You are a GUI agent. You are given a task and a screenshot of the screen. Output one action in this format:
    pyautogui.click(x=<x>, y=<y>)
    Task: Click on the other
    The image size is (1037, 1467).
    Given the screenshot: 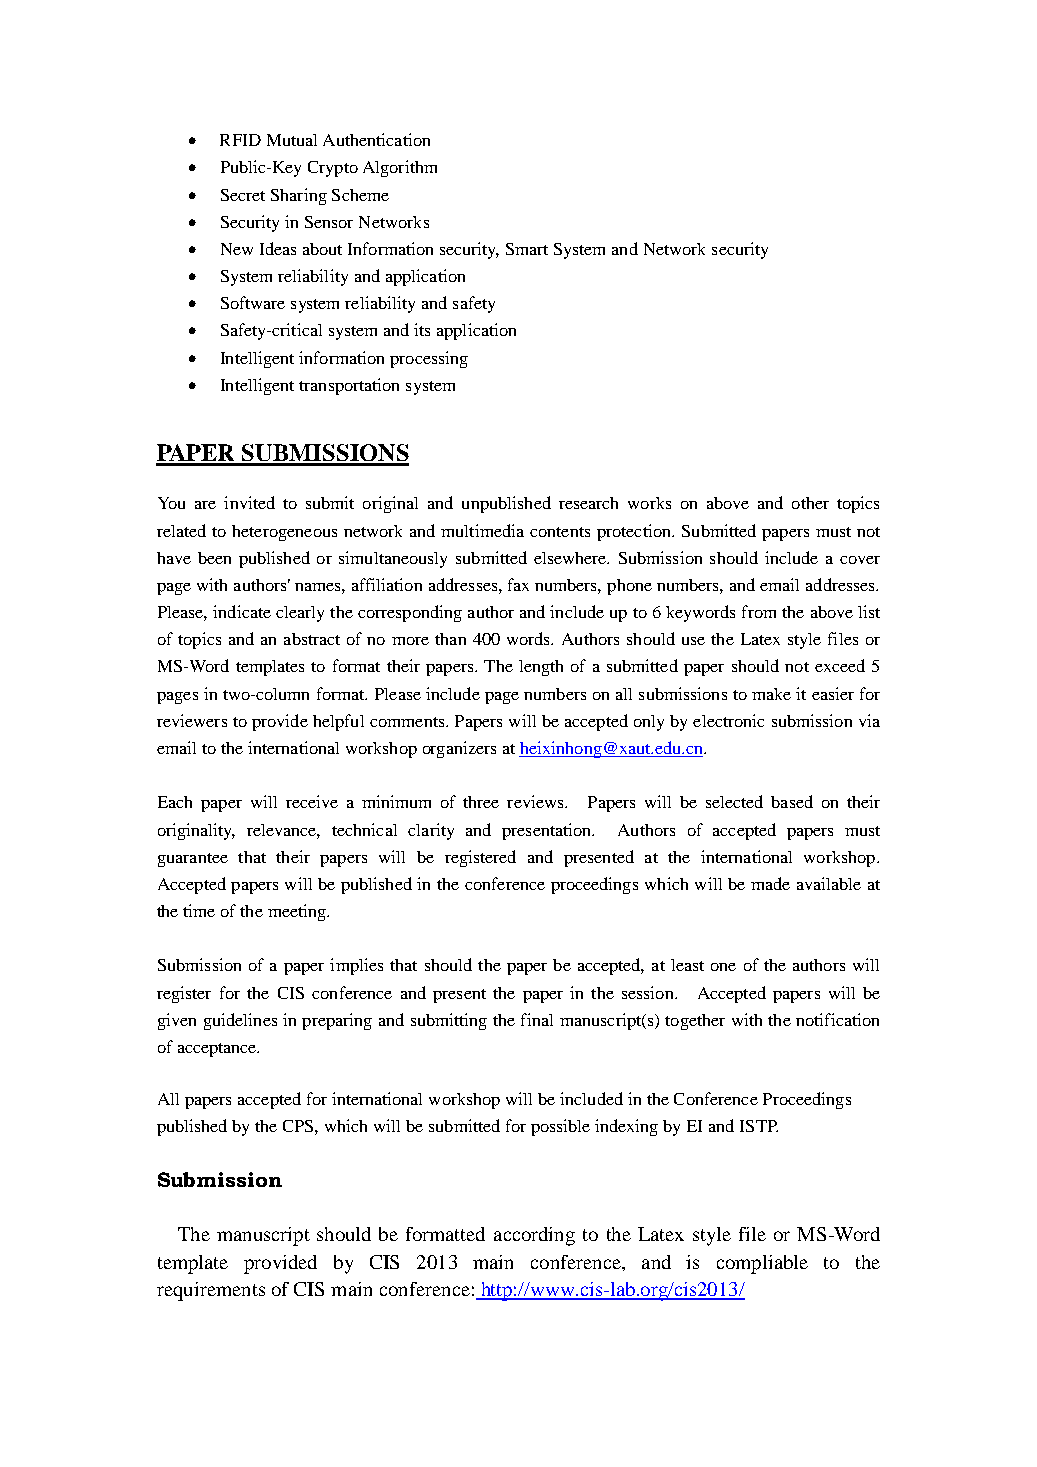 What is the action you would take?
    pyautogui.click(x=810, y=503)
